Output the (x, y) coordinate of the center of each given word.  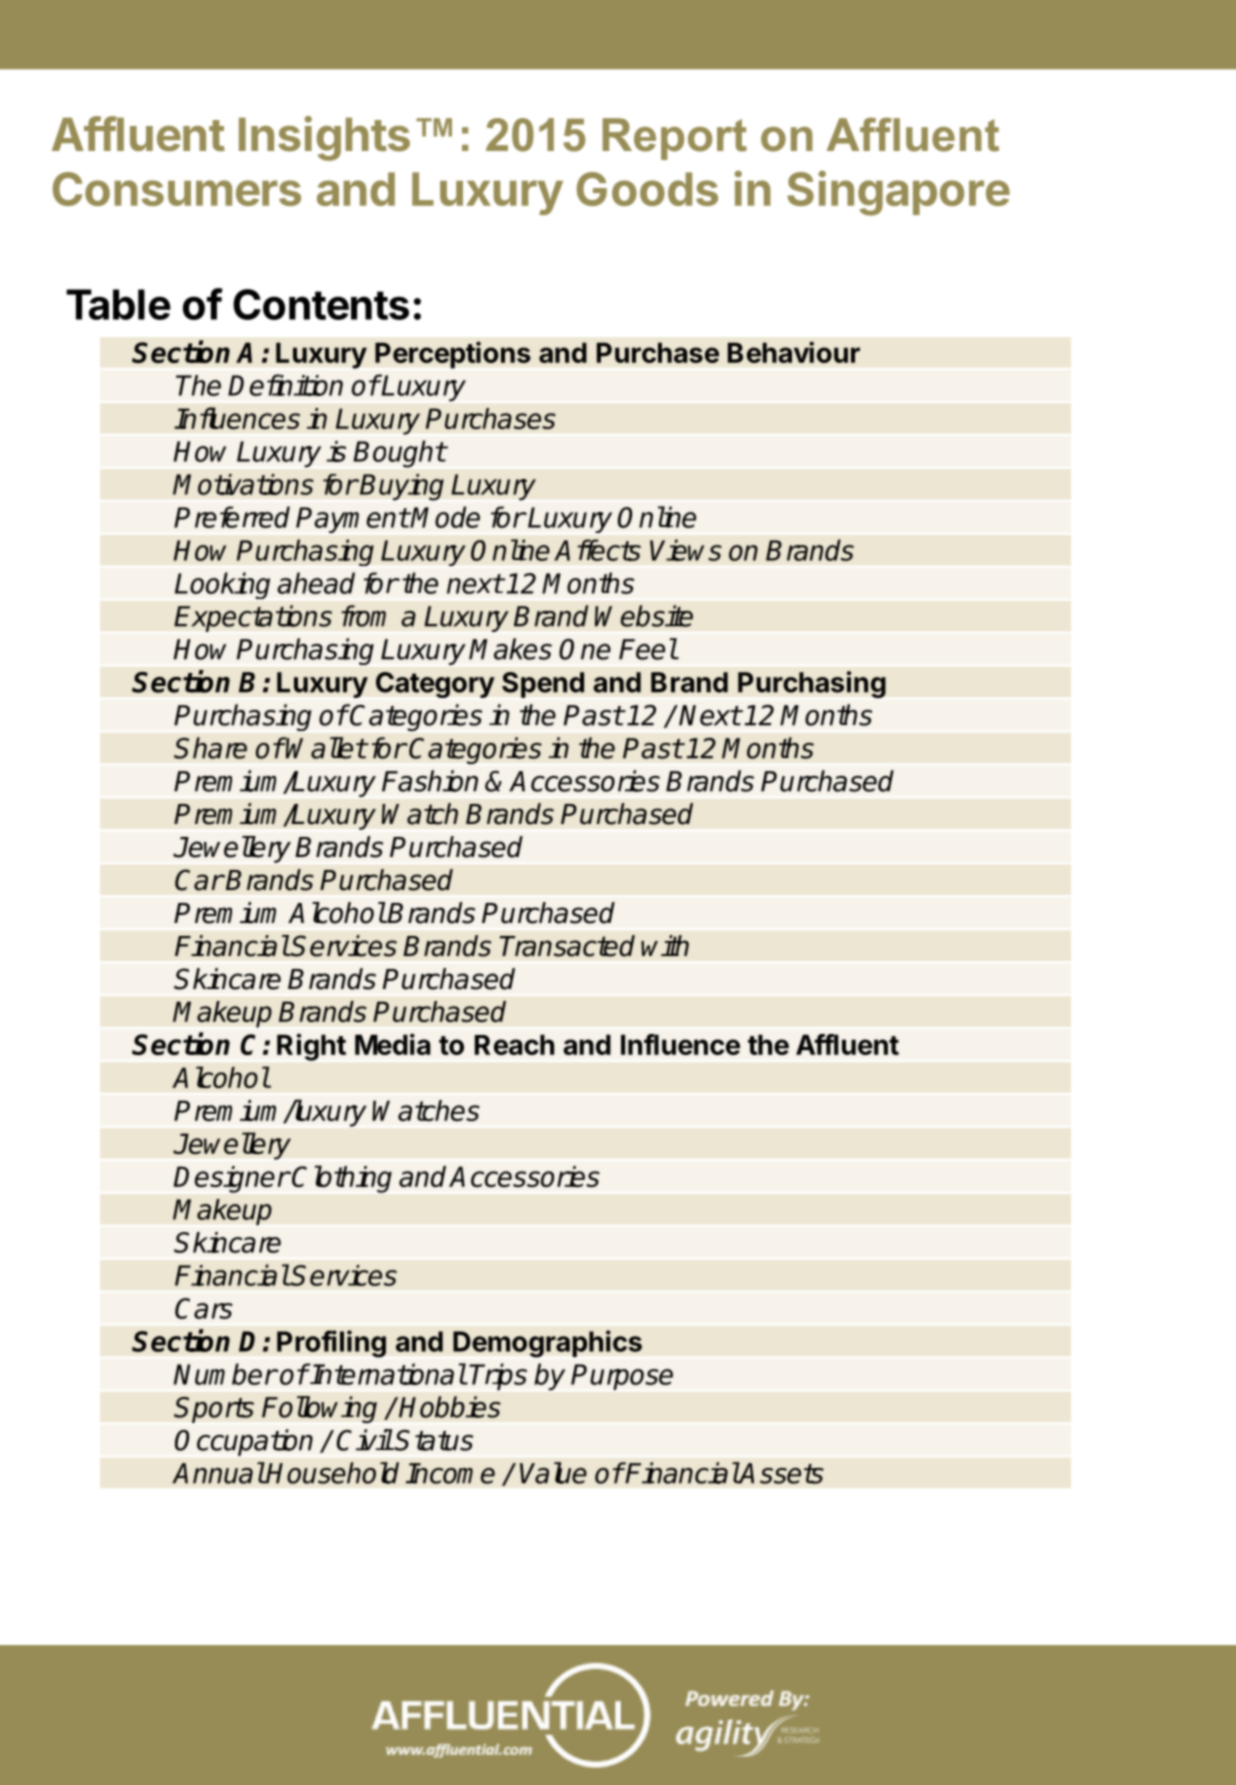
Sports (214, 1410)
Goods (647, 189)
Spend (543, 685)
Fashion (430, 781)
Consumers (177, 189)
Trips (498, 1376)
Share (210, 748)
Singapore (898, 193)
